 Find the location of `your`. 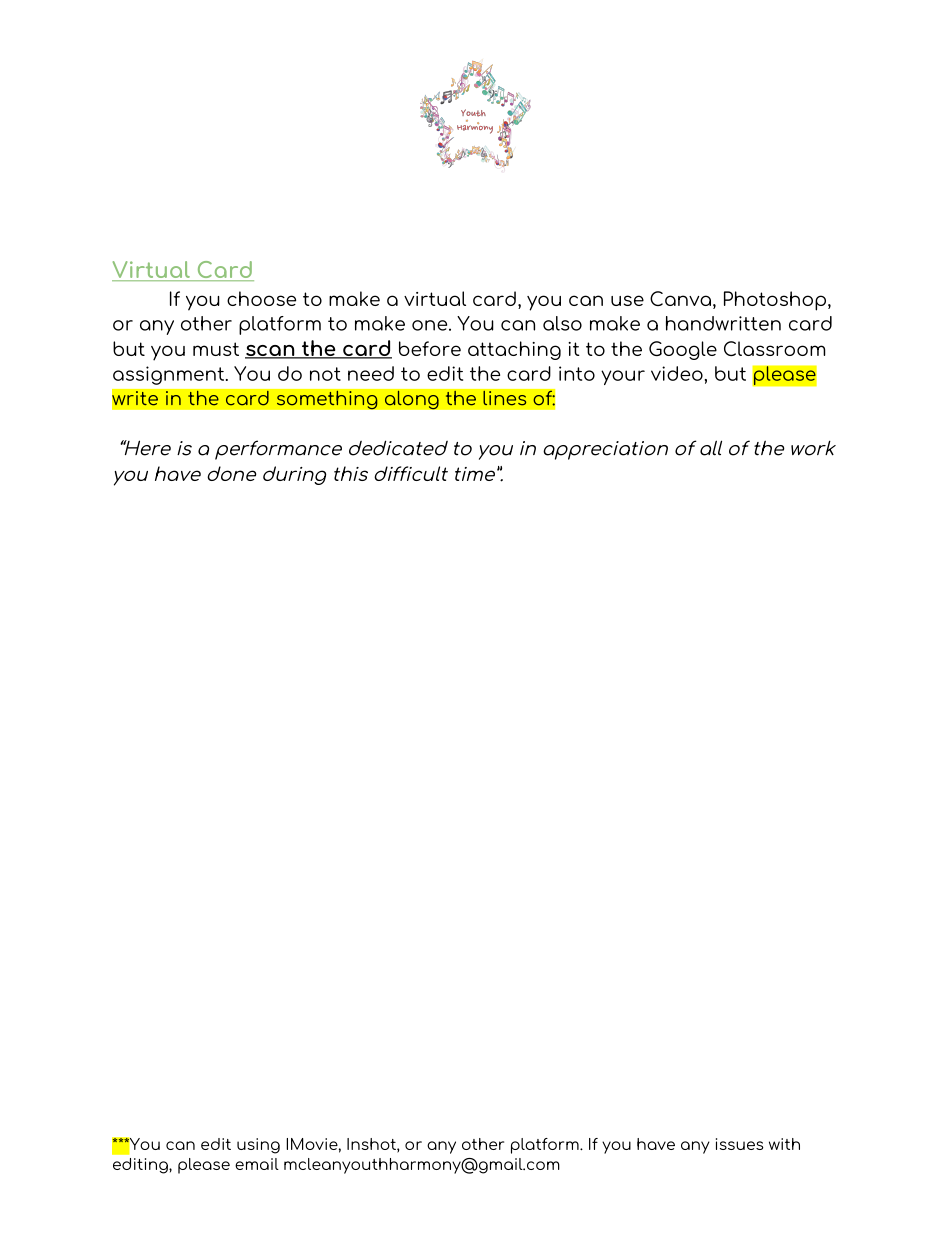

your is located at coordinates (623, 377).
